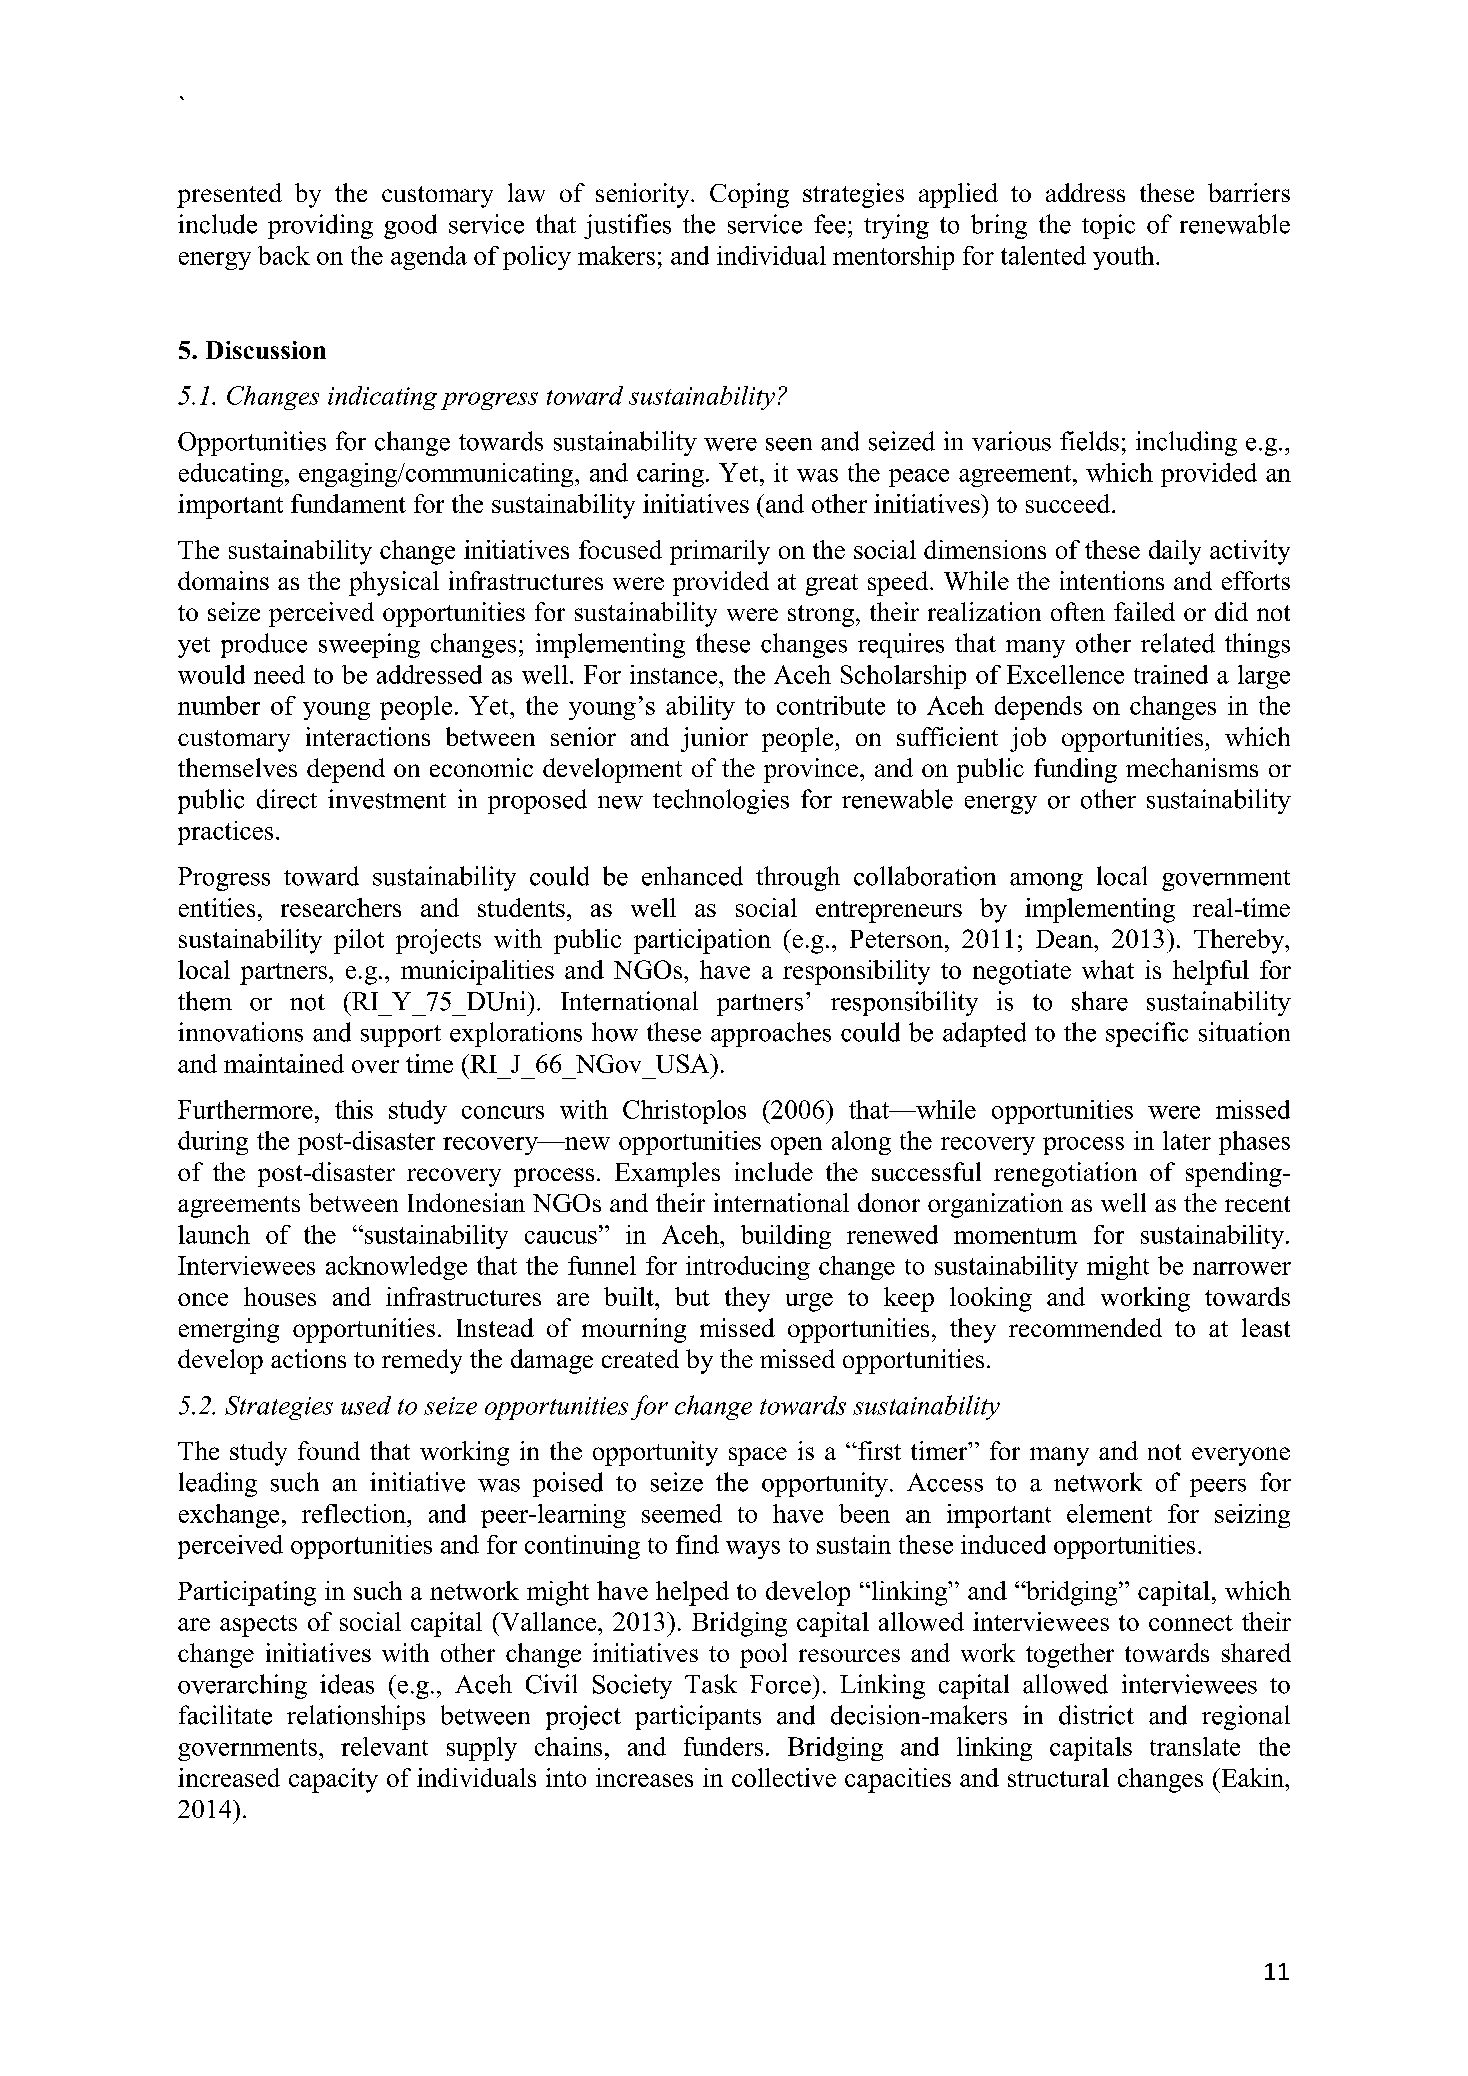 The width and height of the screenshot is (1468, 2076). Describe the element at coordinates (329, 1450) in the screenshot. I see `found` at that location.
